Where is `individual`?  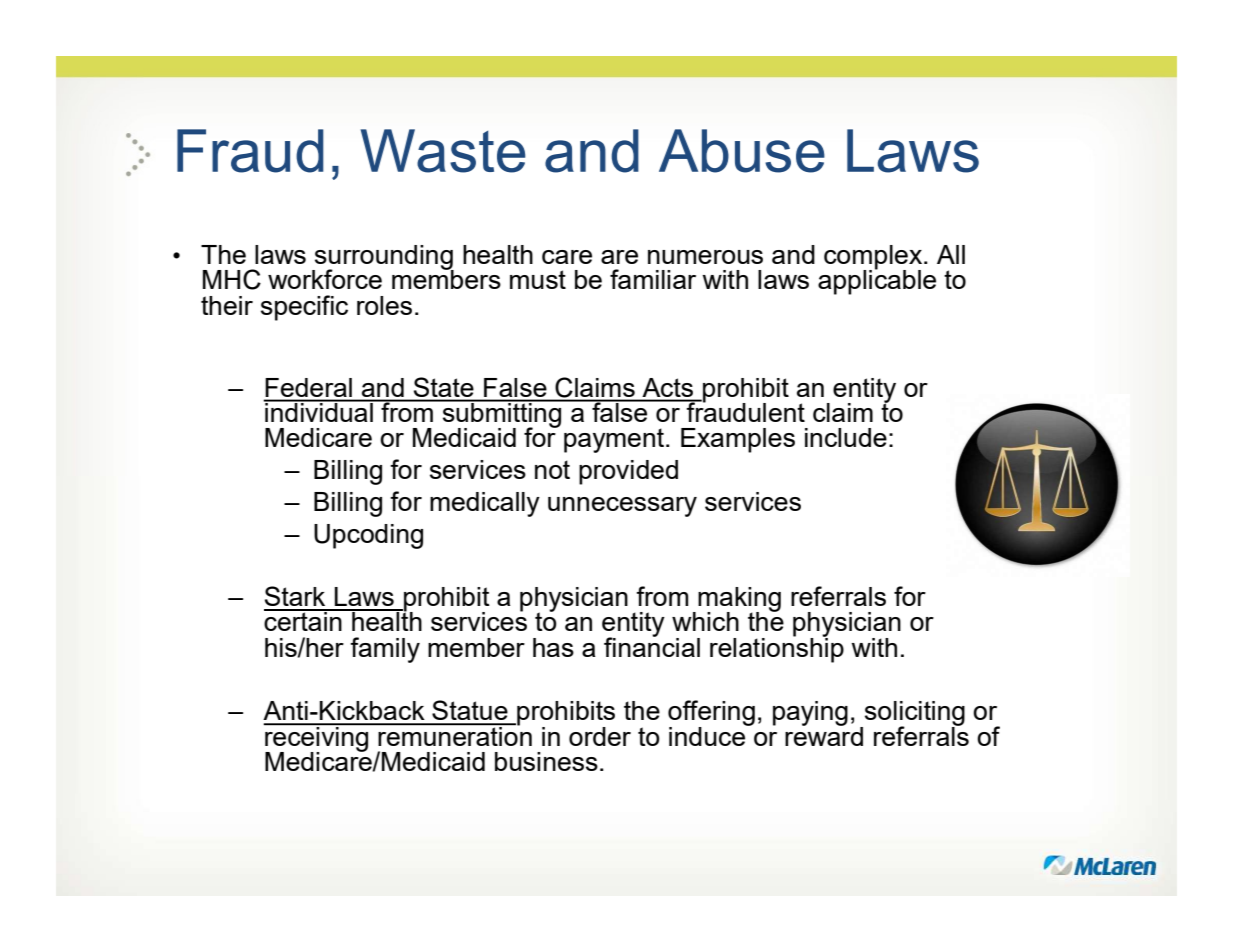
individual is located at coordinates (319, 411).
